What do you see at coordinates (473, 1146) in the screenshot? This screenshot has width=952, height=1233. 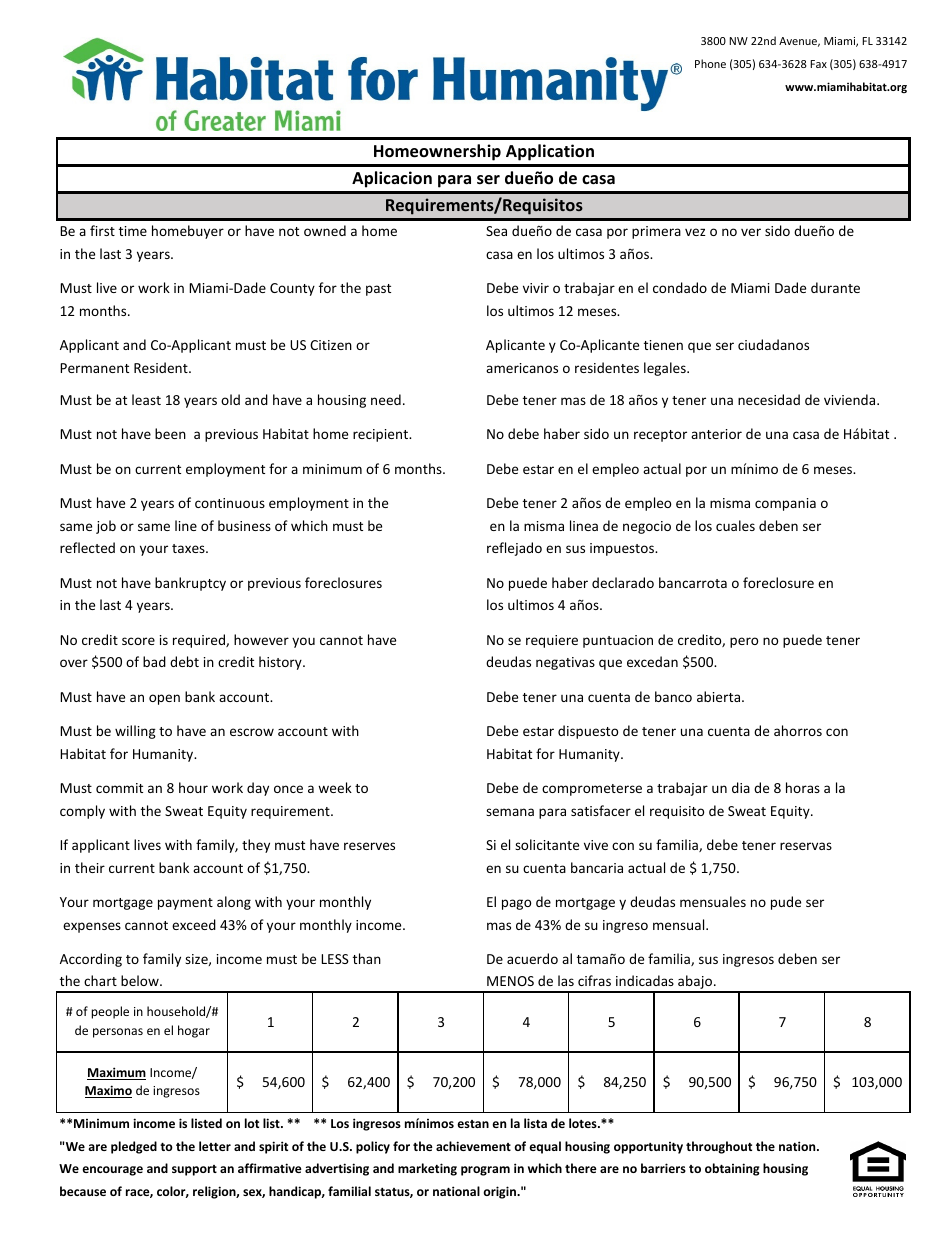 I see `achievement` at bounding box center [473, 1146].
